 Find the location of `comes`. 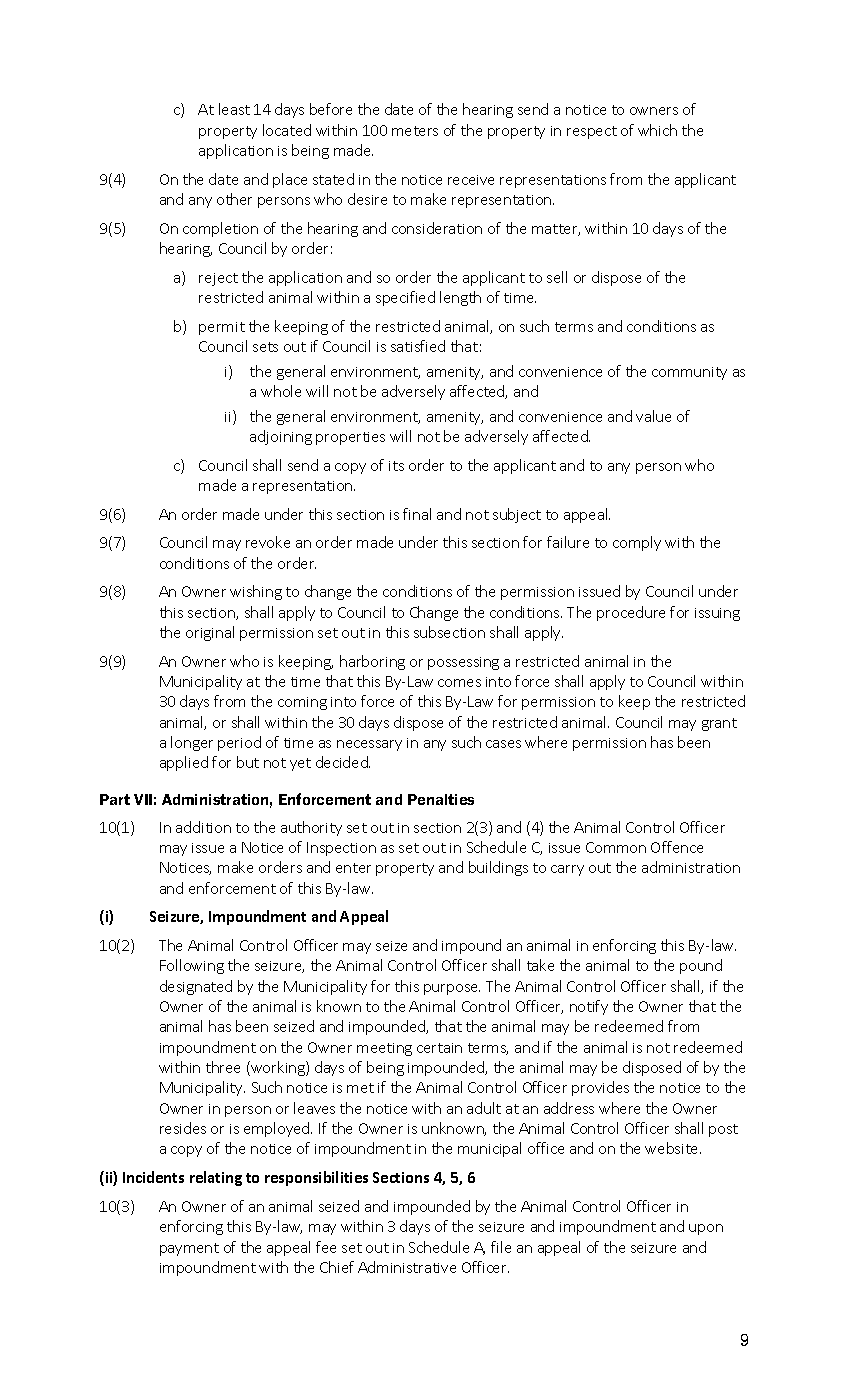

comes is located at coordinates (459, 683).
